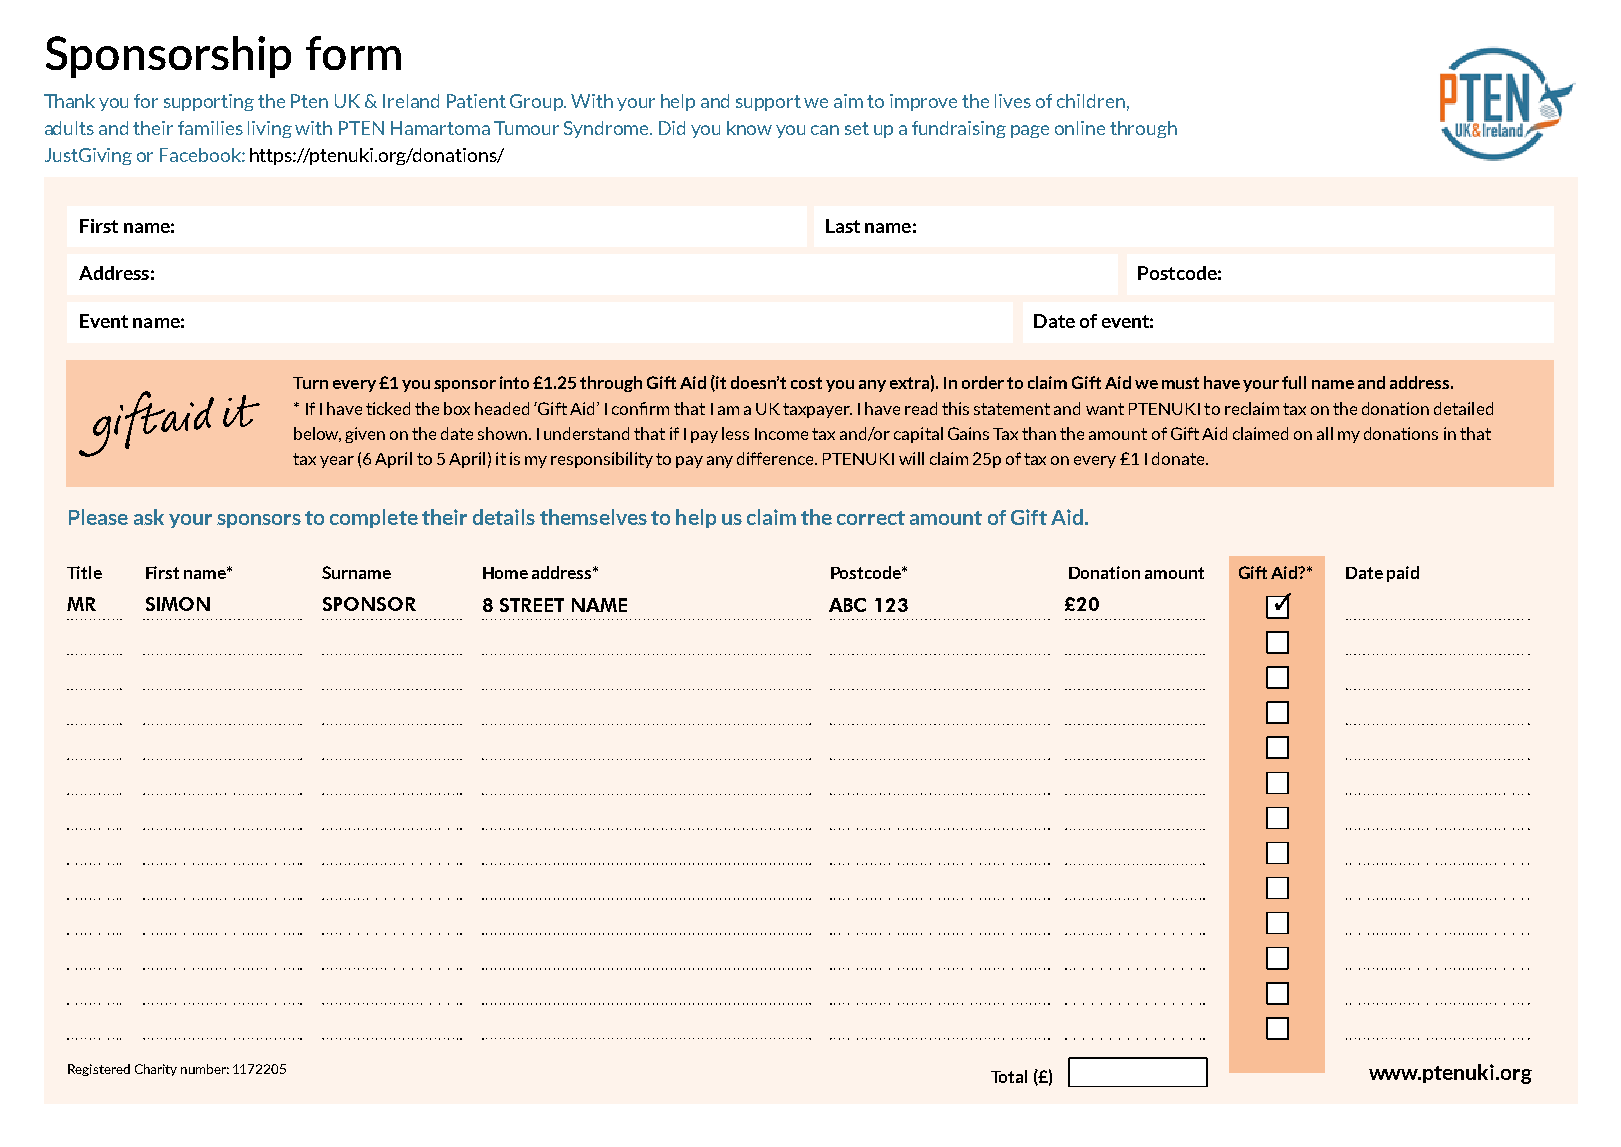  What do you see at coordinates (1091, 101) in the screenshot?
I see `children` at bounding box center [1091, 101].
